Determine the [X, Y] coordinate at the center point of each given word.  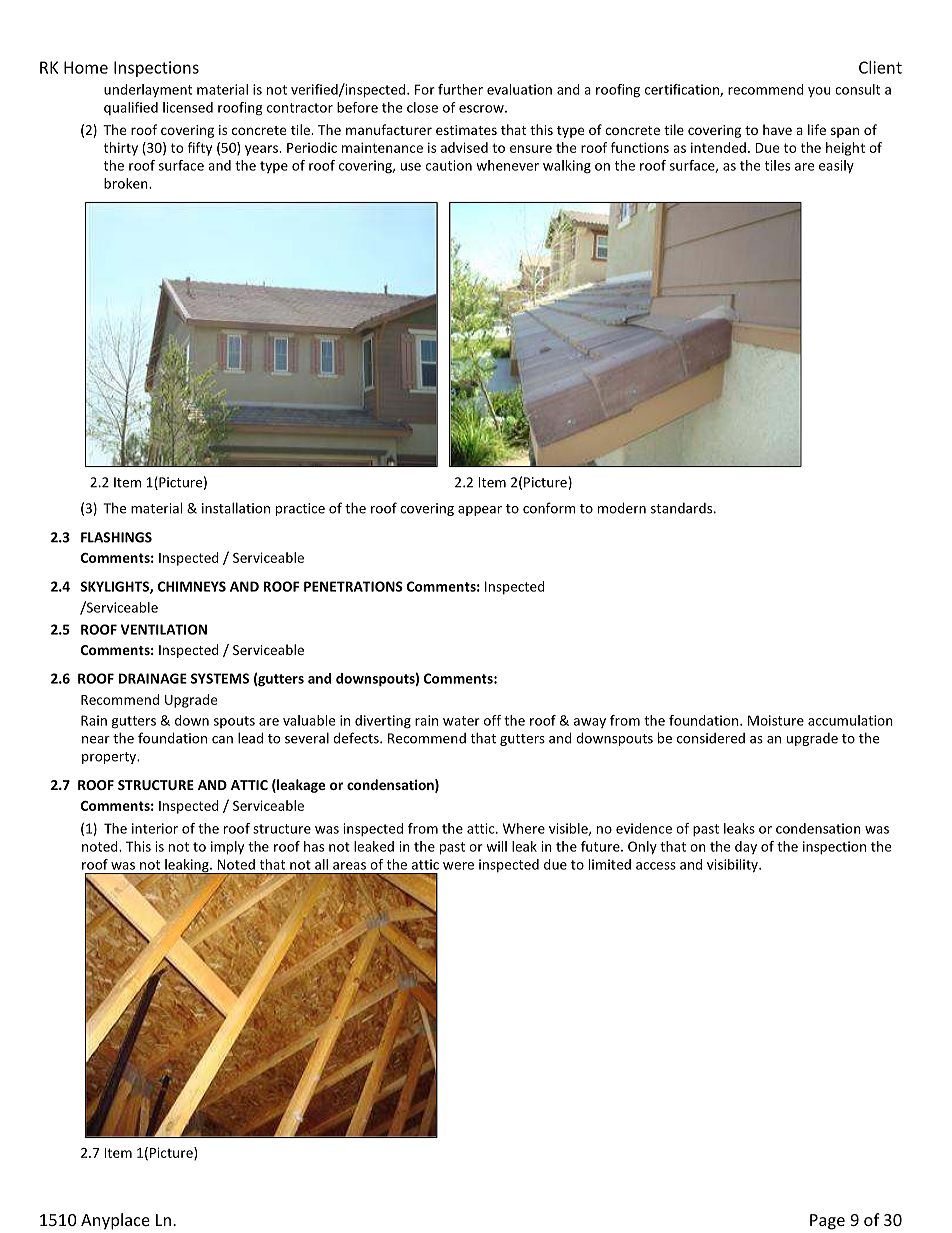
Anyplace [115, 1221]
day [746, 847]
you [819, 92]
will [496, 846]
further [460, 89]
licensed [188, 107]
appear [480, 511]
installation [236, 508]
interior [155, 828]
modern [622, 508]
